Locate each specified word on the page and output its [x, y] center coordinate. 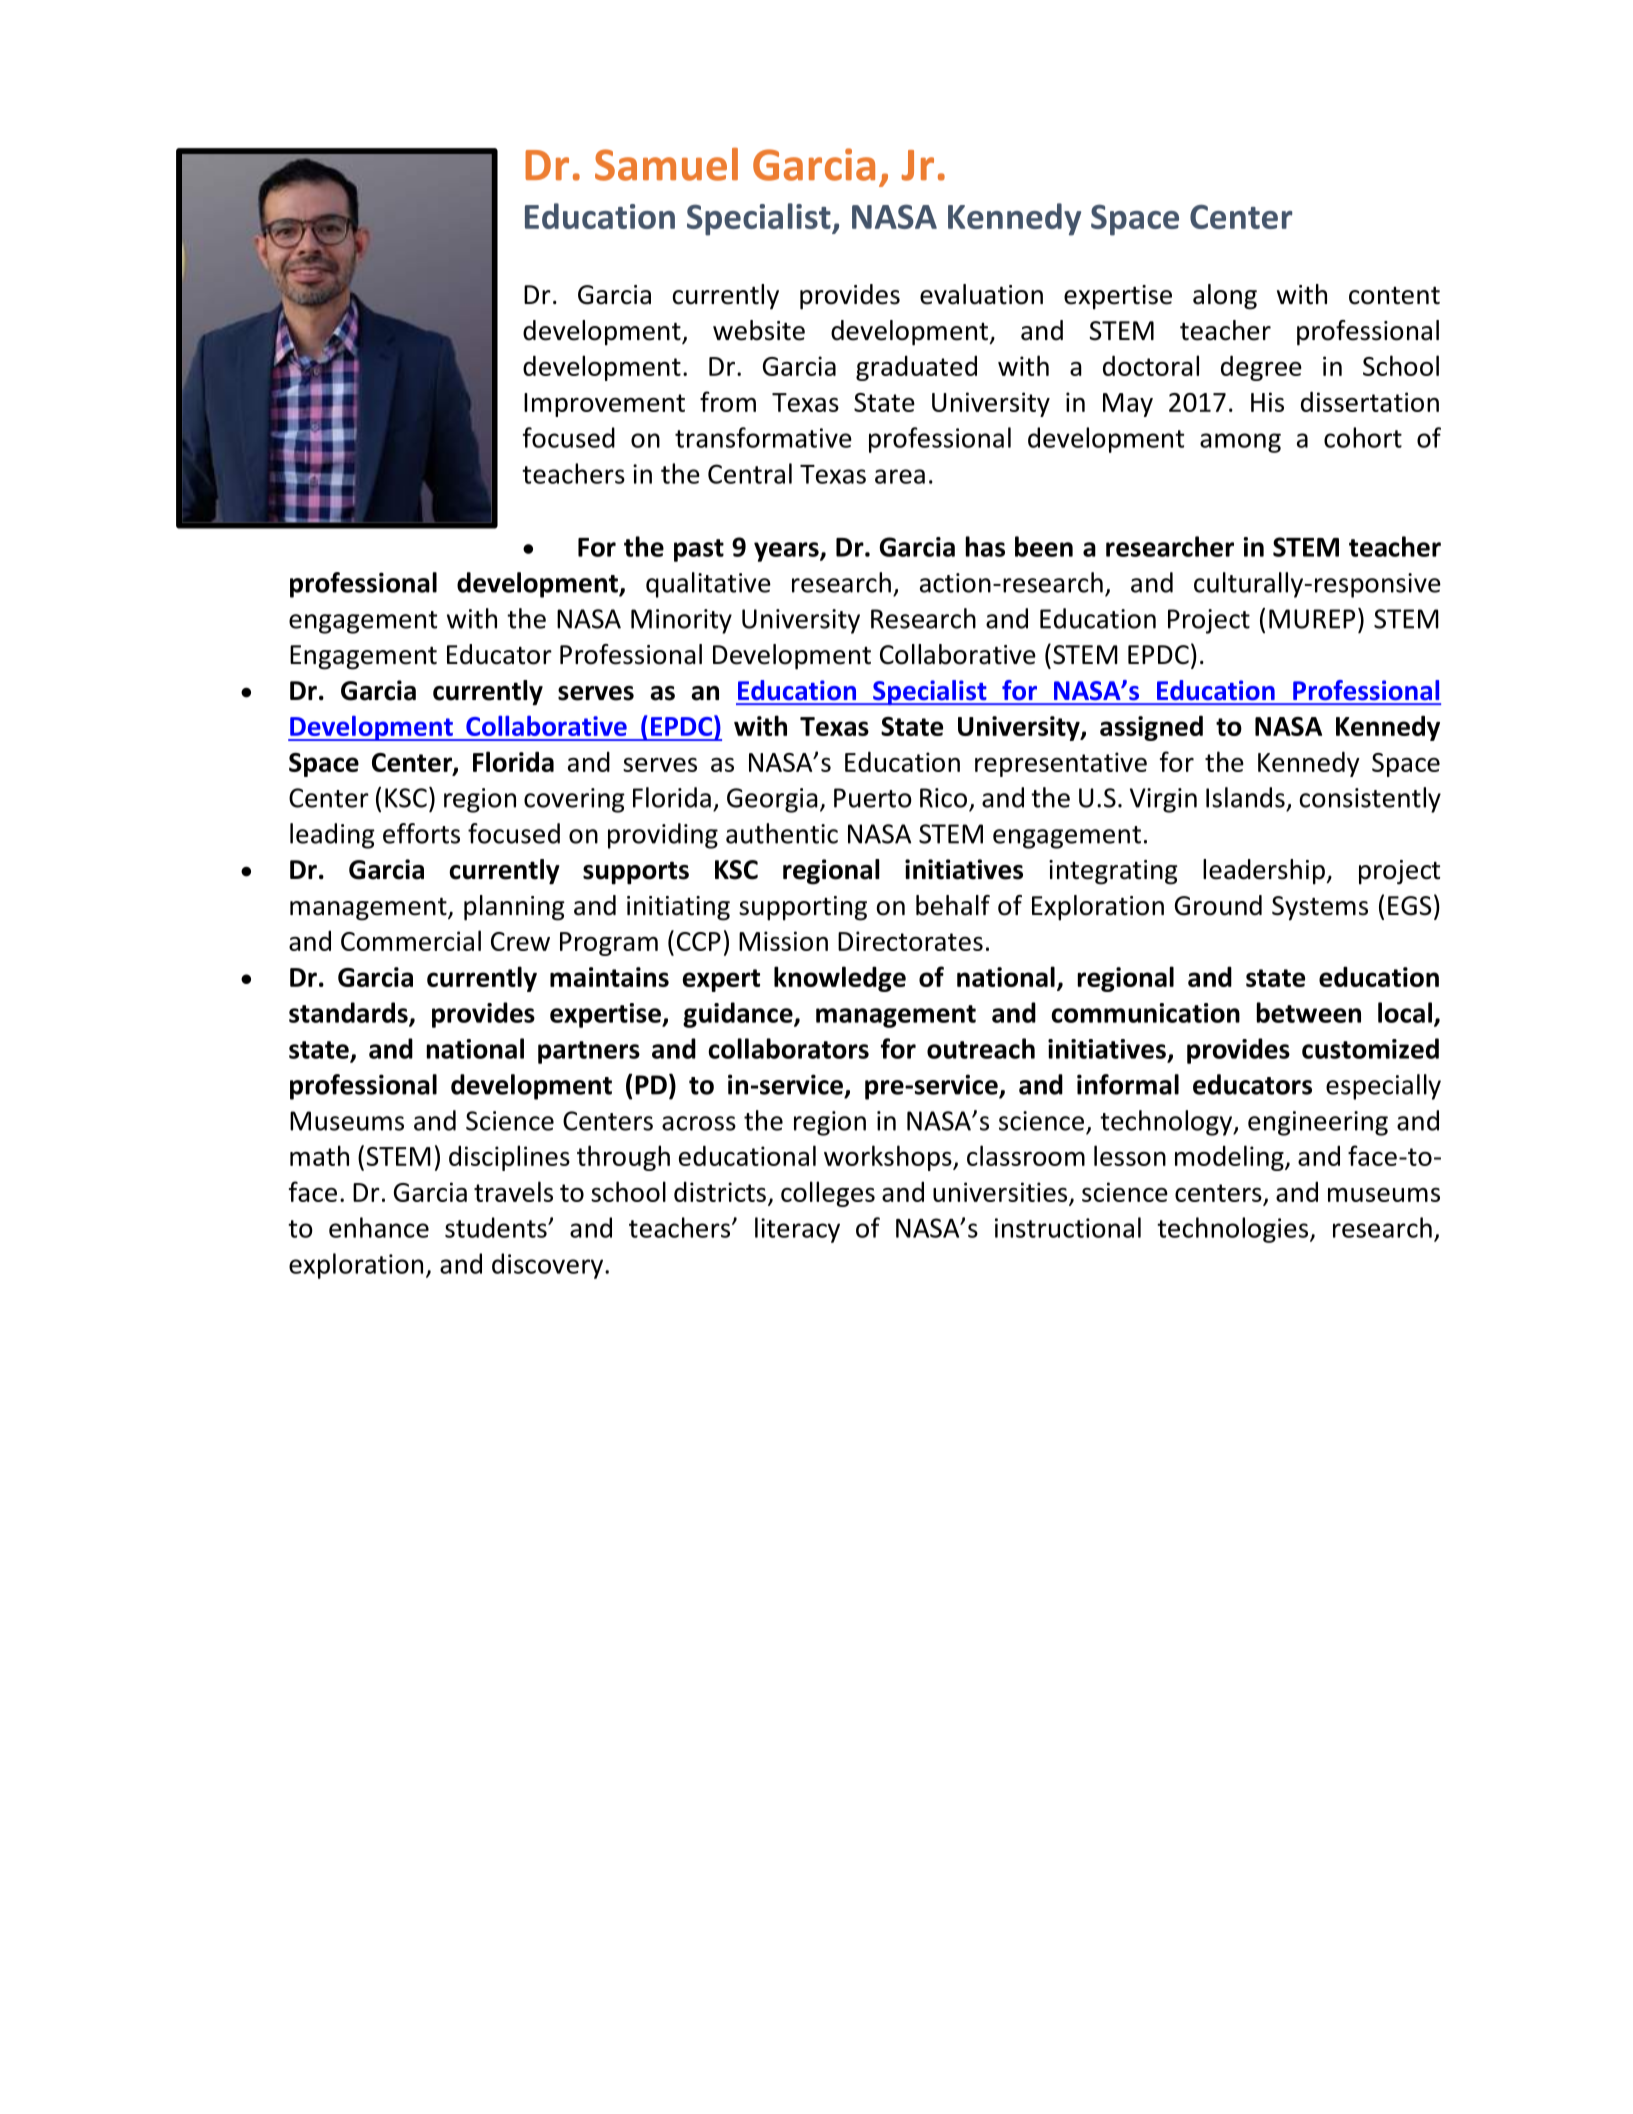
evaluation [981, 294]
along [1225, 297]
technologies [1232, 1230]
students [497, 1227]
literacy [797, 1230]
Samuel [666, 164]
